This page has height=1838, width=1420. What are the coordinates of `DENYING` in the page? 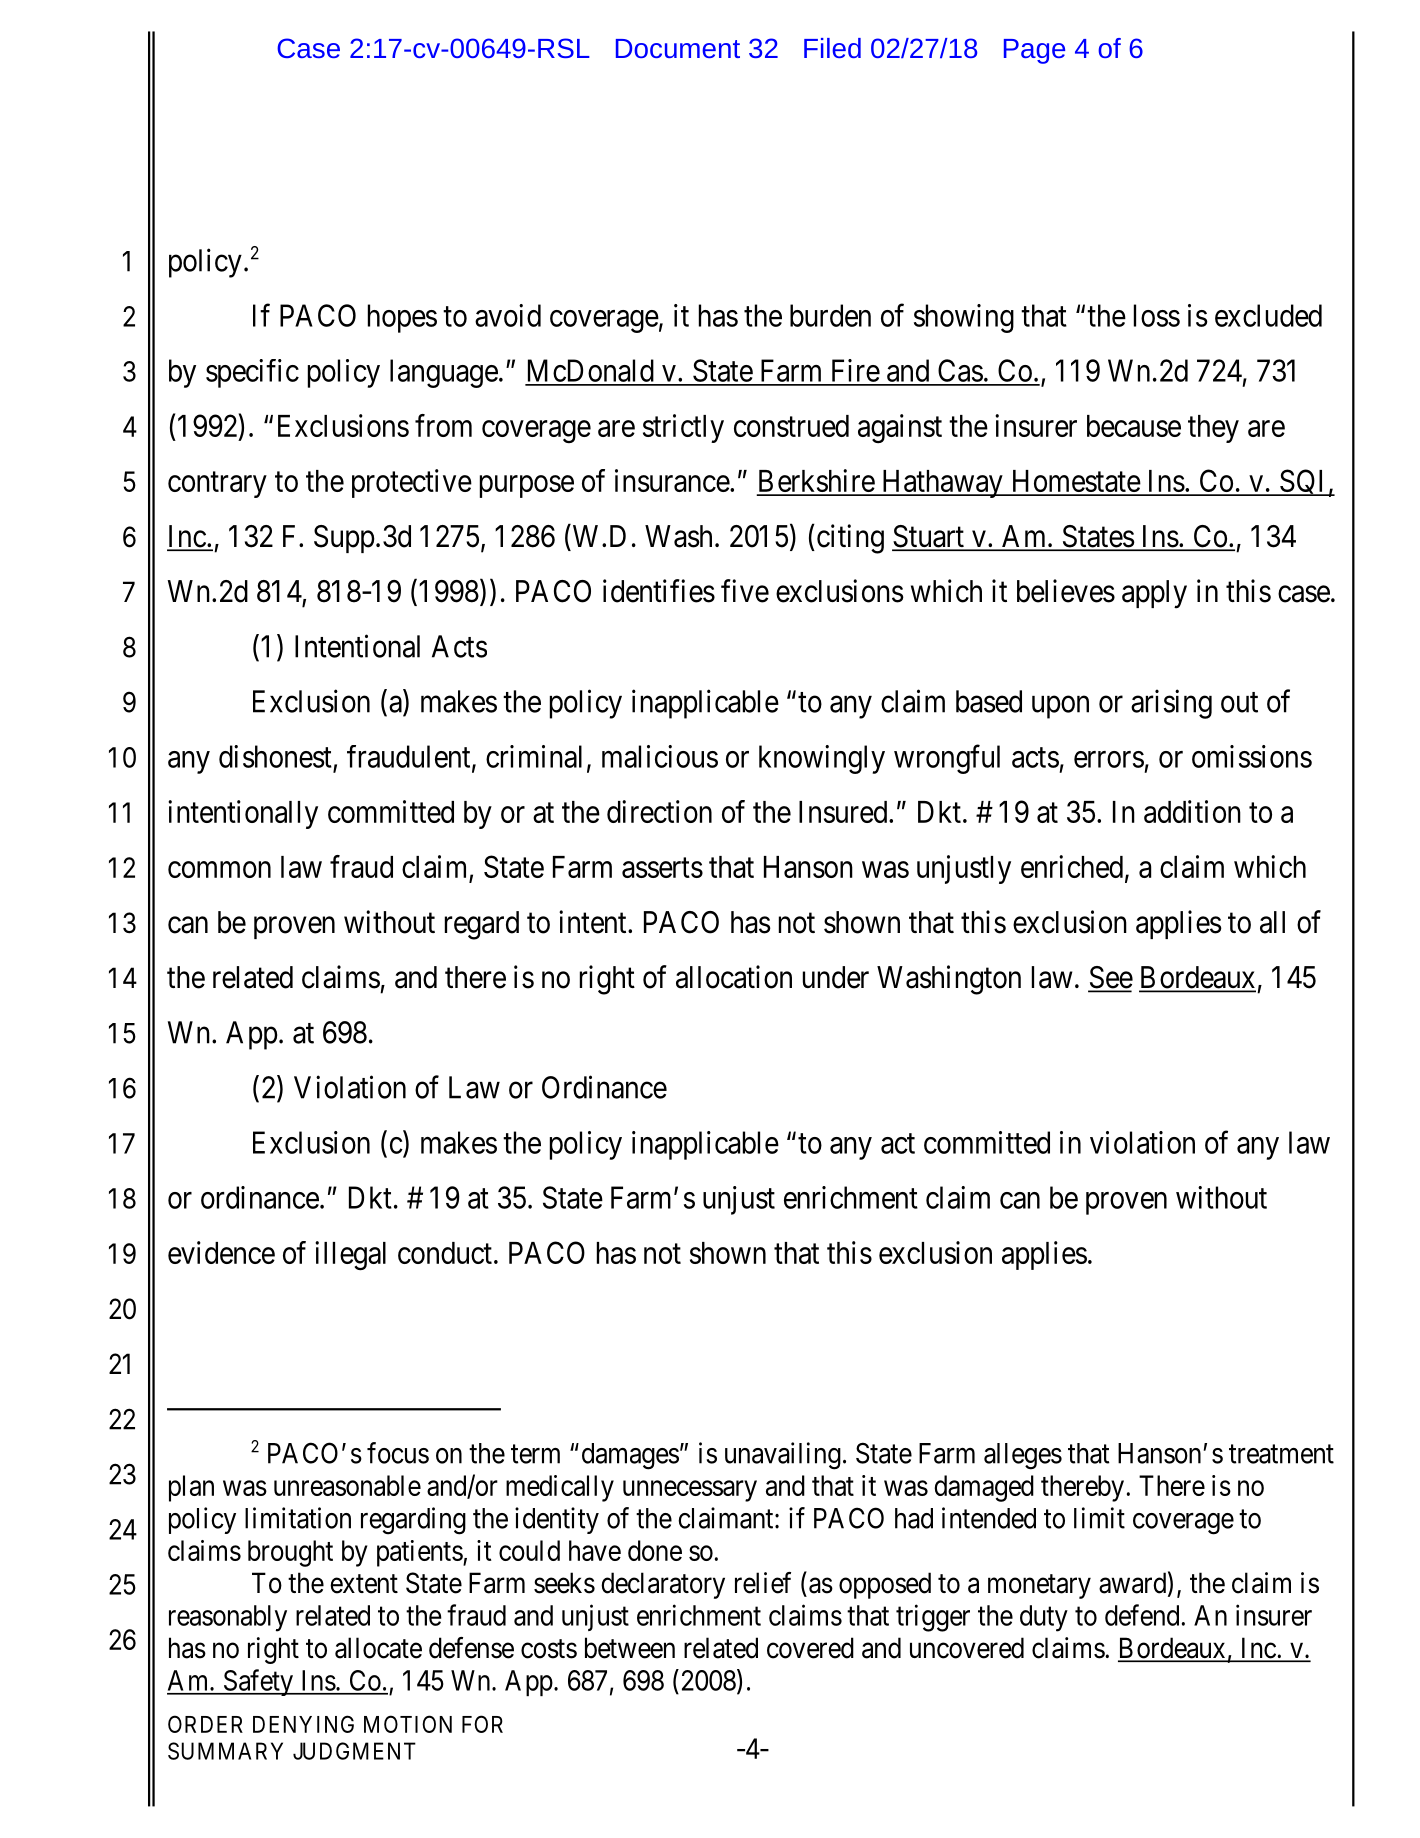 It's located at (303, 1724).
